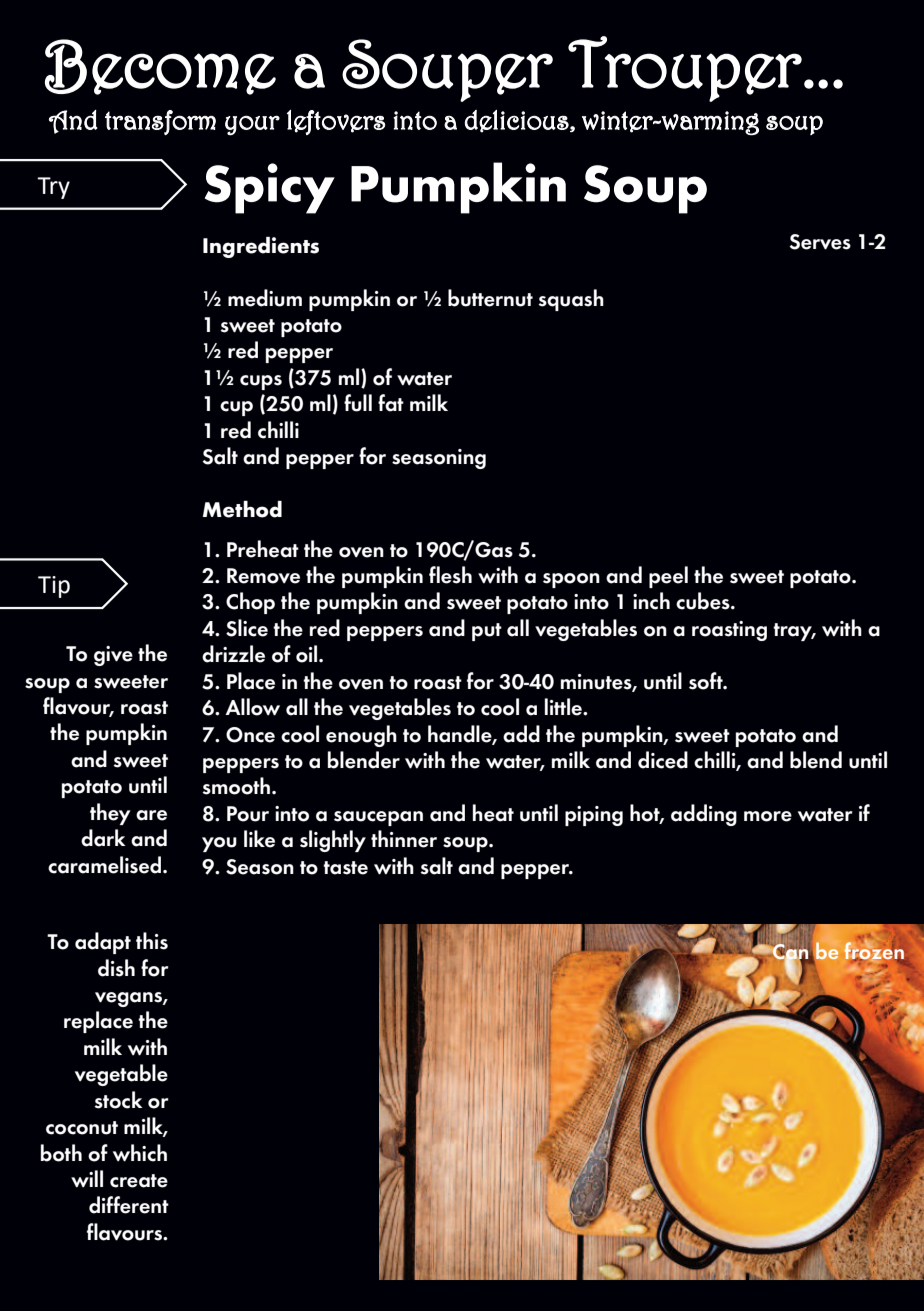  Describe the element at coordinates (404, 839) in the document. I see `thinner` at that location.
